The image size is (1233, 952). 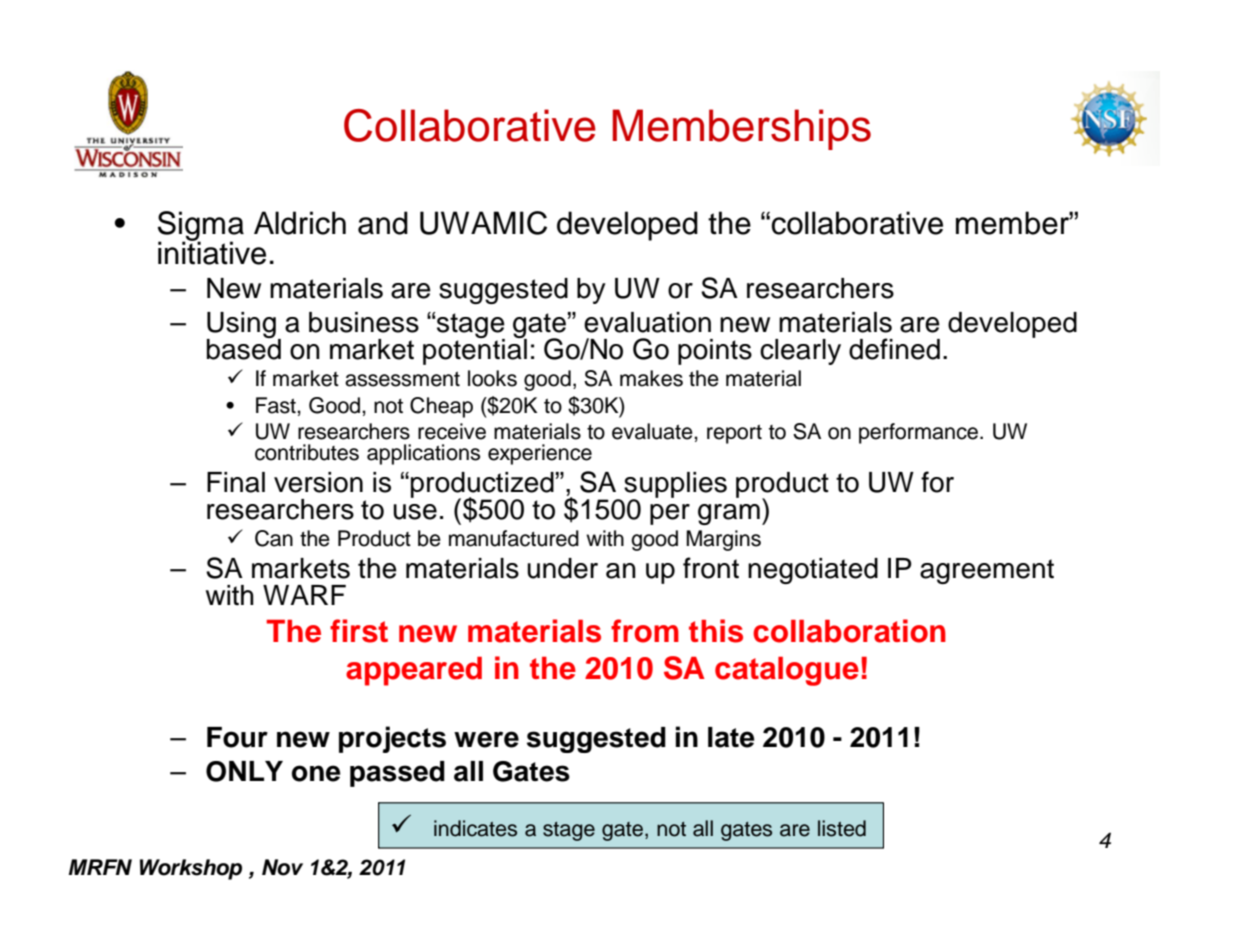 I want to click on evaluation, so click(x=647, y=322).
